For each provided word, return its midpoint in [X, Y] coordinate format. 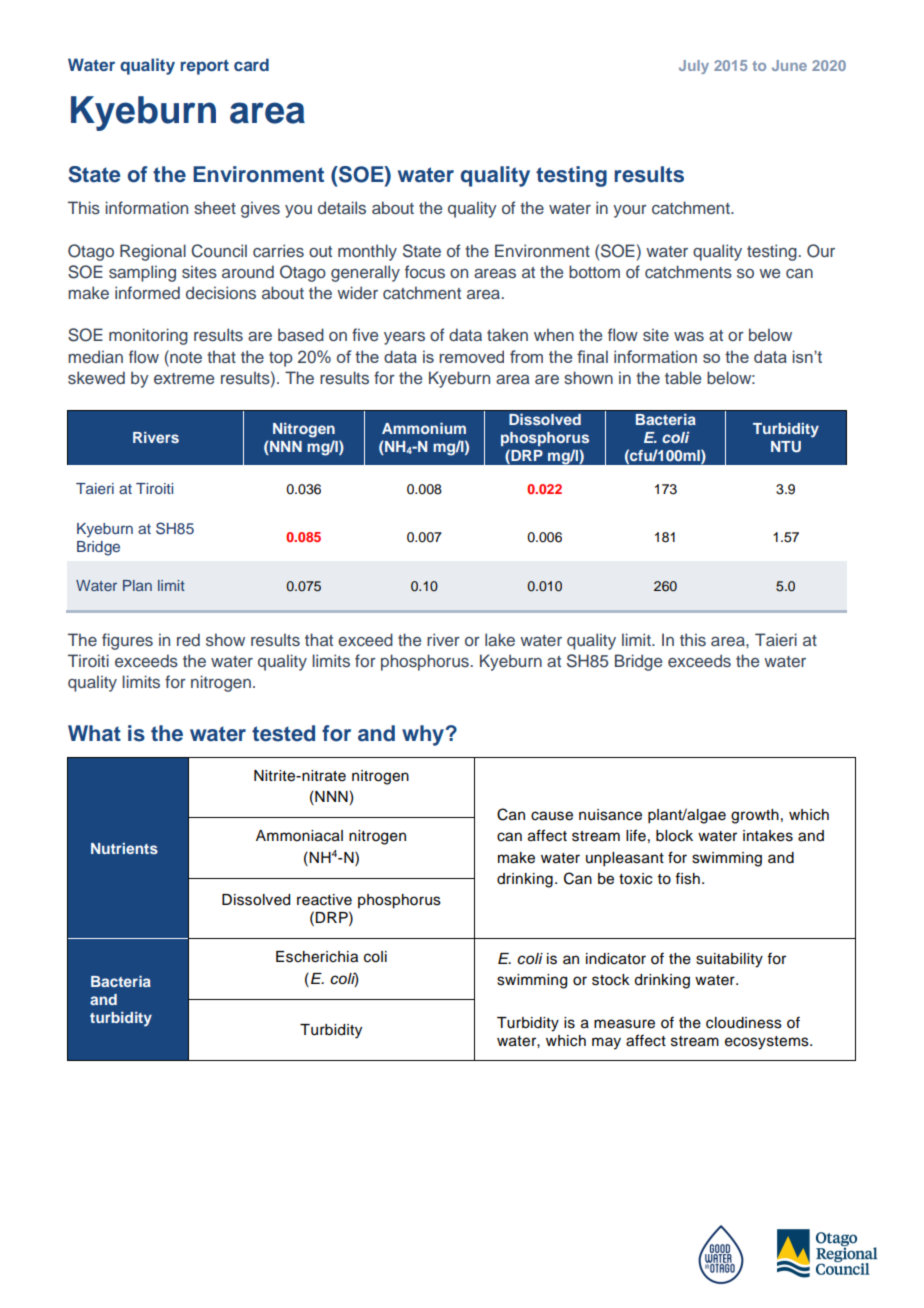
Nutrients [124, 848]
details [342, 208]
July [694, 67]
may [606, 1043]
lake [500, 639]
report [205, 67]
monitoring [148, 336]
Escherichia [317, 957]
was [689, 336]
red [188, 639]
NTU [786, 447]
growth [755, 816]
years [404, 338]
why [423, 735]
